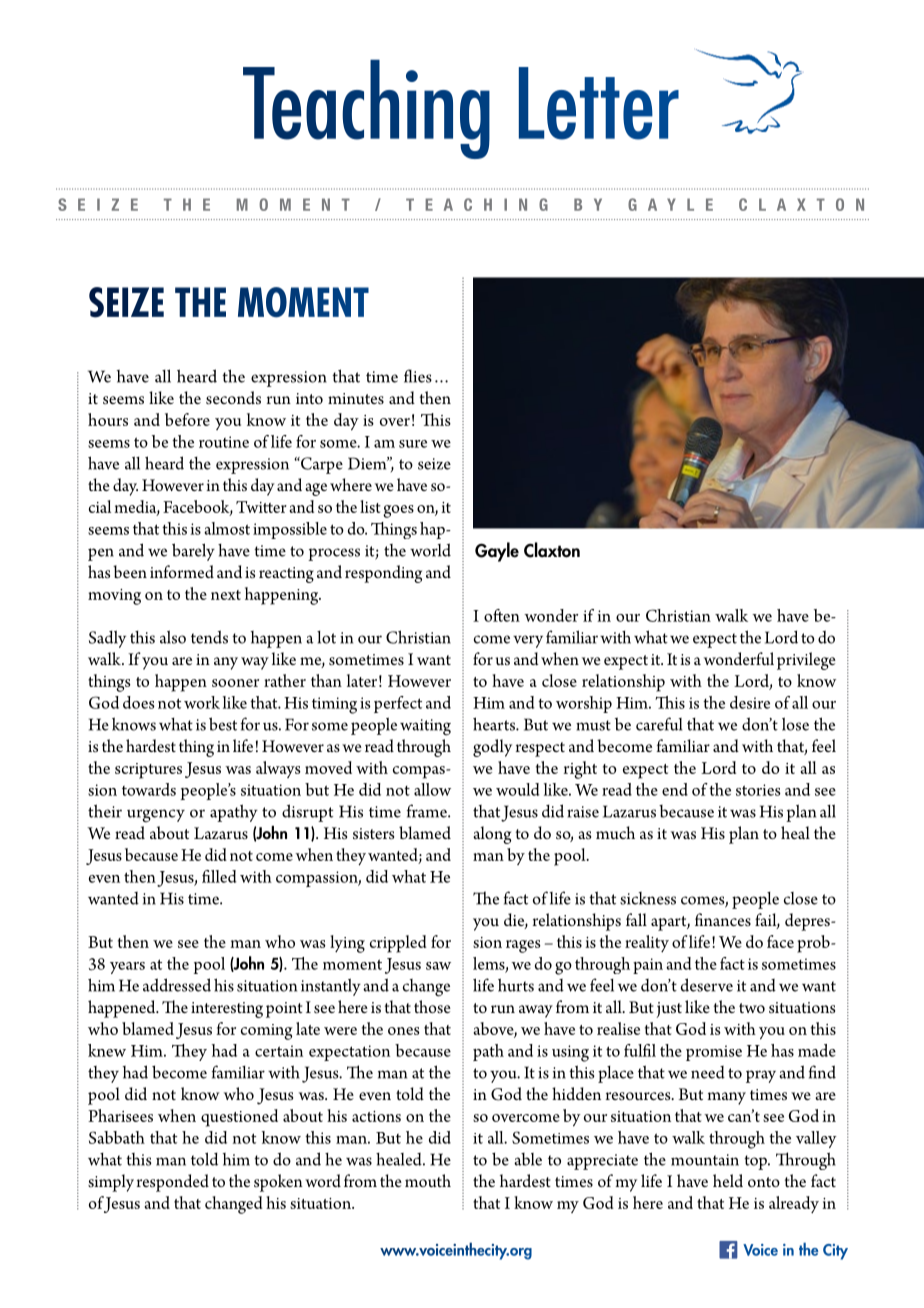 Image resolution: width=924 pixels, height=1308 pixels. Describe the element at coordinates (806, 661) in the screenshot. I see `privilege` at that location.
